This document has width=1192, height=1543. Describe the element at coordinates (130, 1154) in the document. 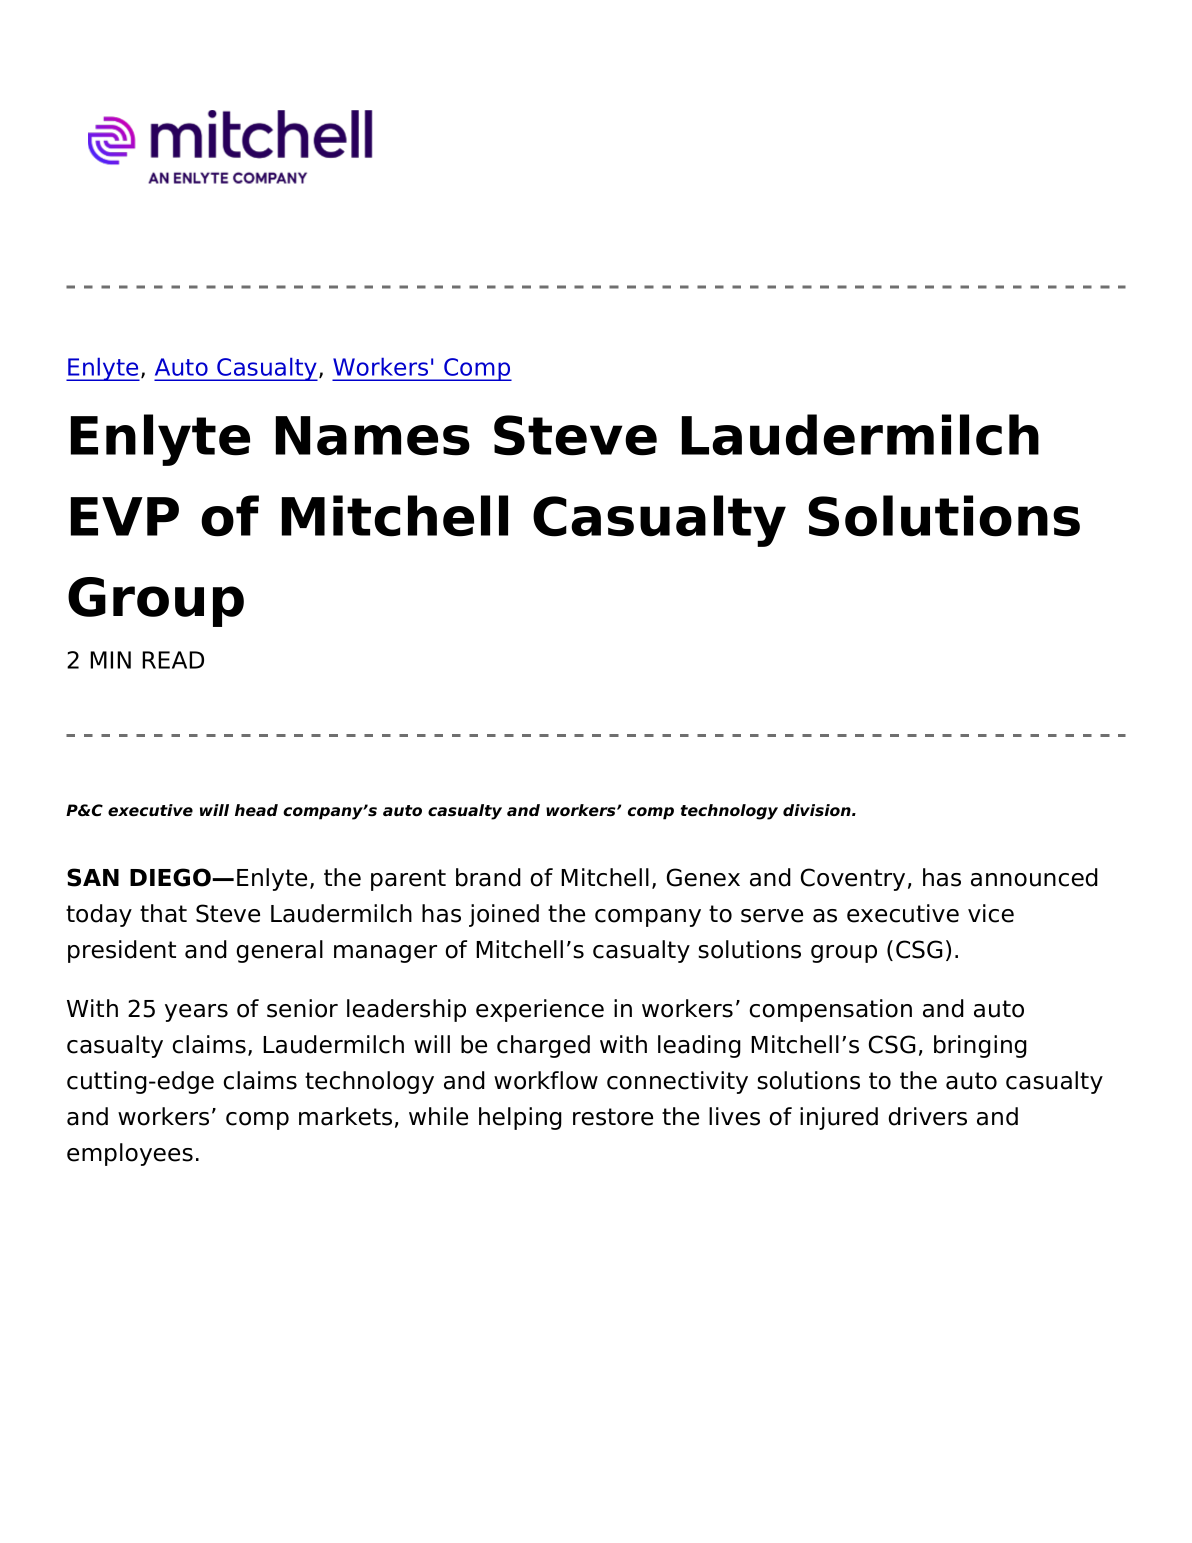

I see `employees` at that location.
